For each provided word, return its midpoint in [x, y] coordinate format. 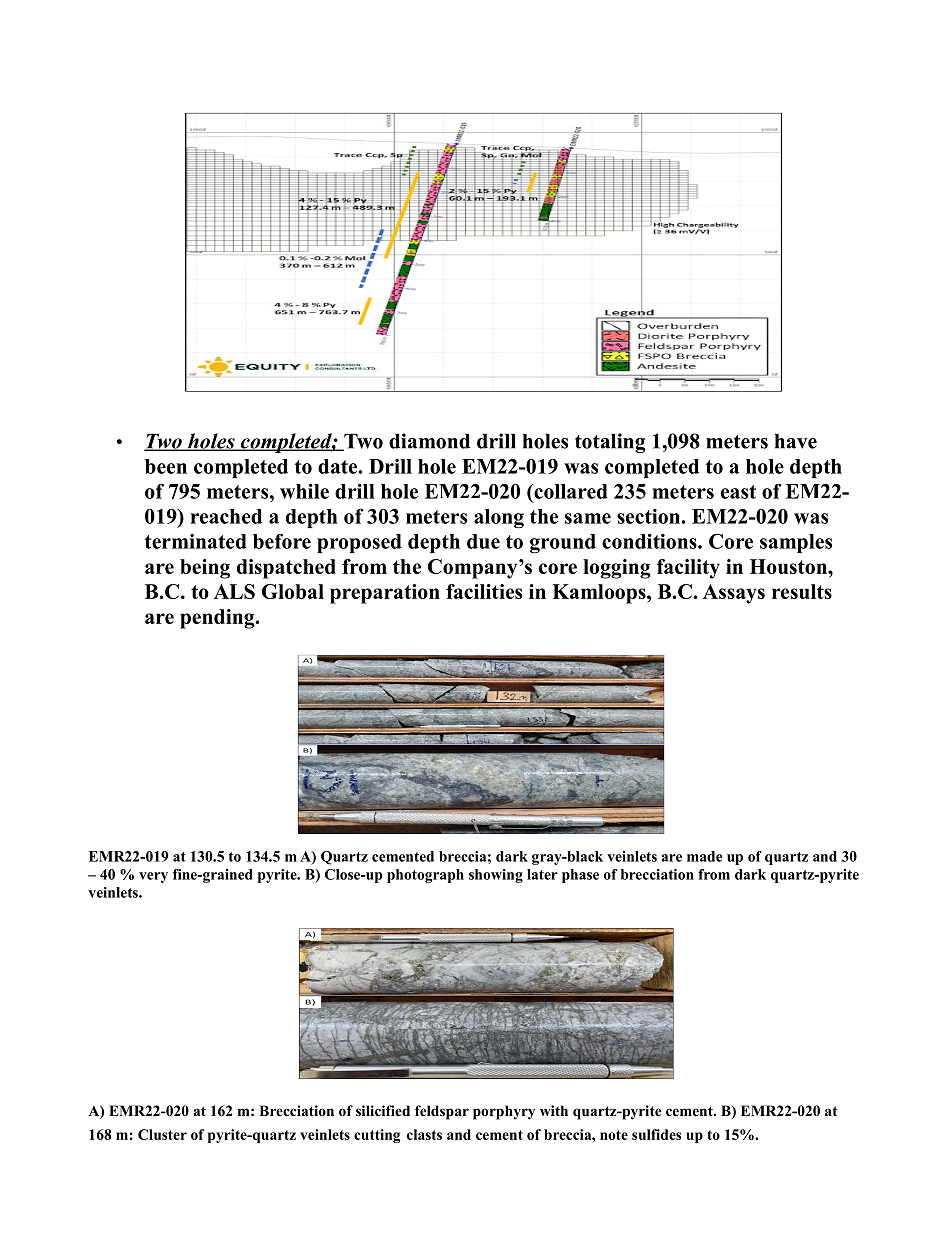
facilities [484, 591]
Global [293, 591]
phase [580, 876]
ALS [234, 591]
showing [496, 876]
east [738, 492]
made [704, 856]
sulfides [657, 1134]
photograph [425, 876]
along [499, 518]
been [166, 466]
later [542, 874]
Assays [734, 594]
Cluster [162, 1134]
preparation [385, 594]
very [153, 877]
